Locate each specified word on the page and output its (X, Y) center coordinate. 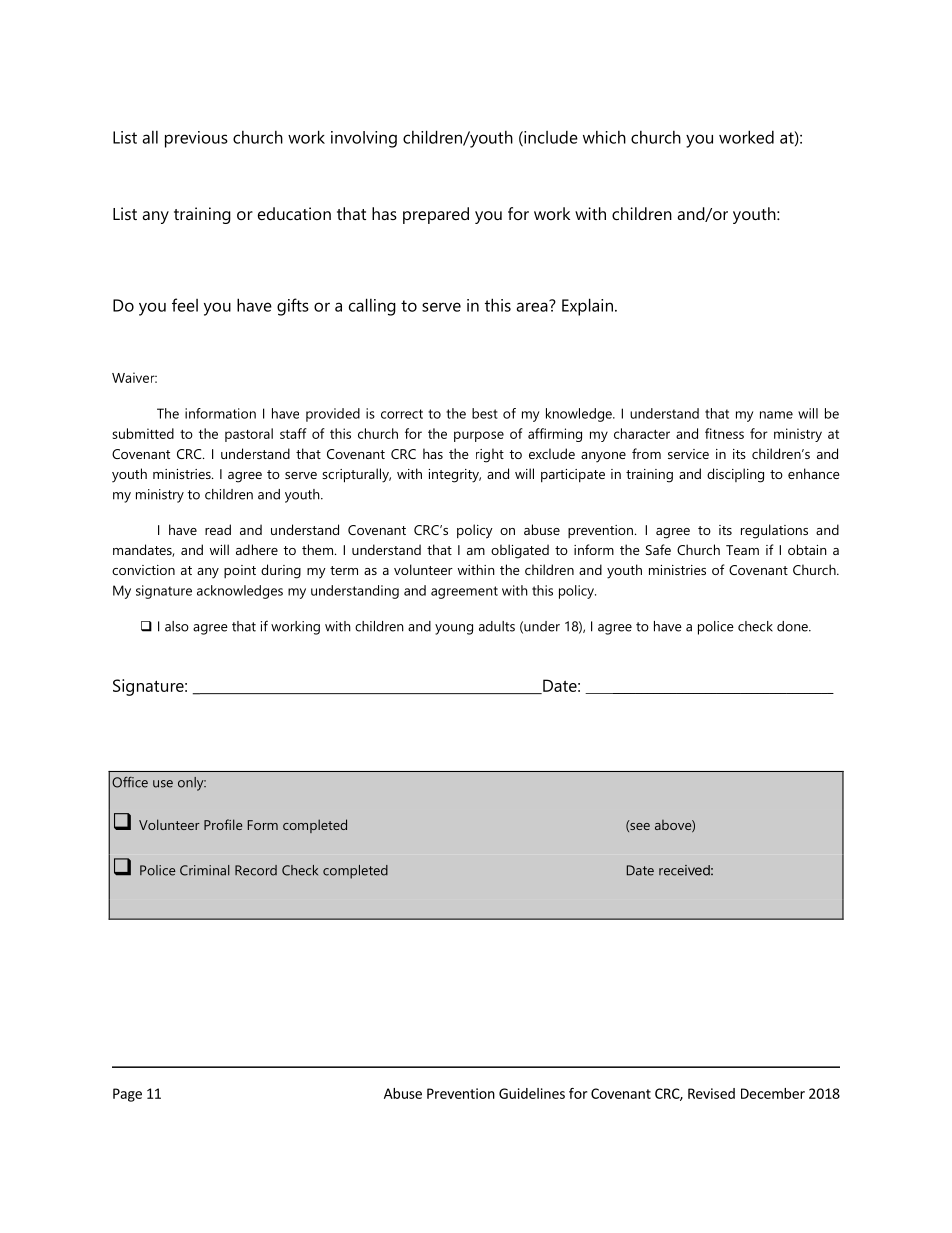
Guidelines (532, 1093)
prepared (436, 215)
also (177, 626)
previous (196, 139)
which (604, 137)
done (793, 626)
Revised (711, 1093)
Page (127, 1095)
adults (497, 626)
